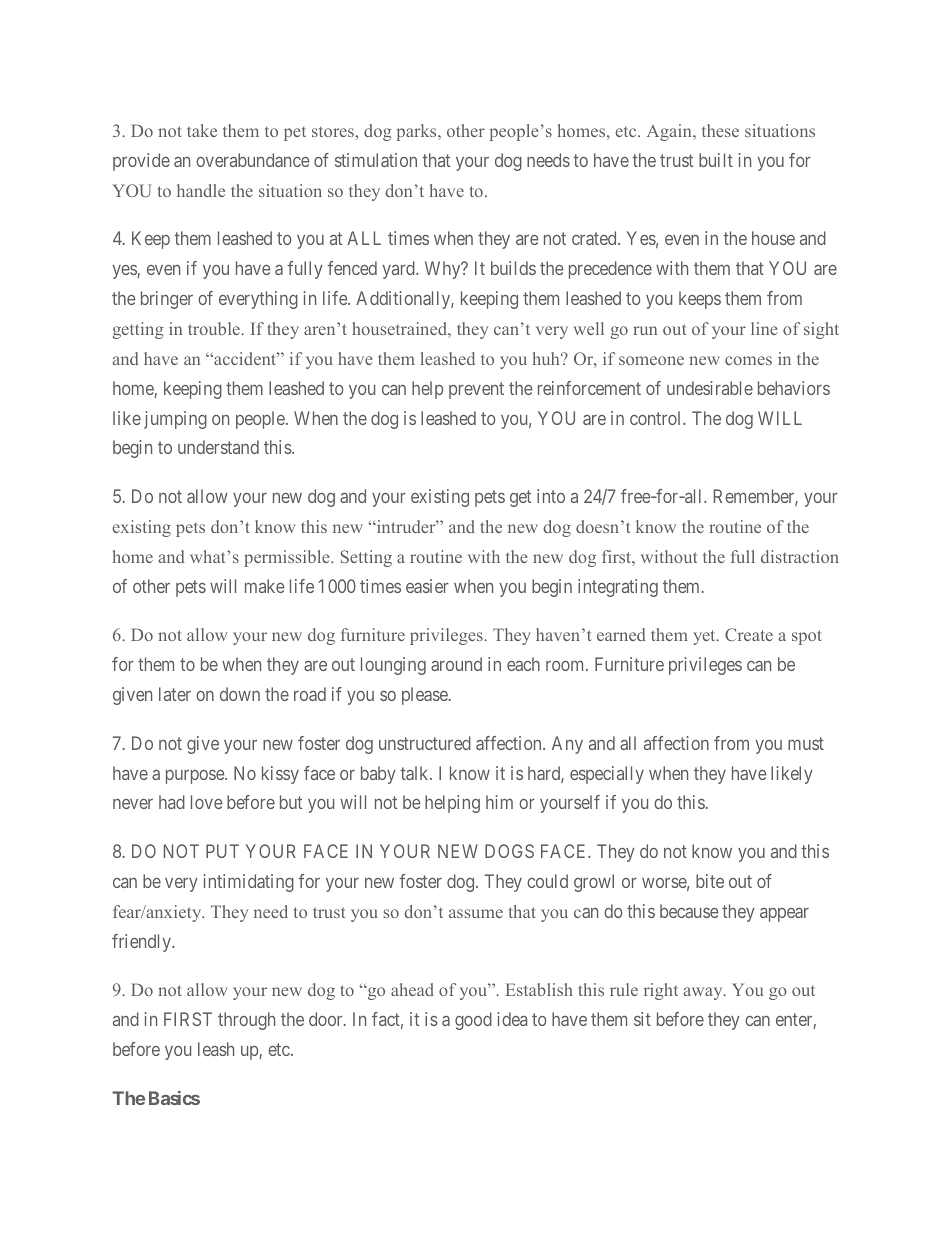  I want to click on comes, so click(748, 360).
